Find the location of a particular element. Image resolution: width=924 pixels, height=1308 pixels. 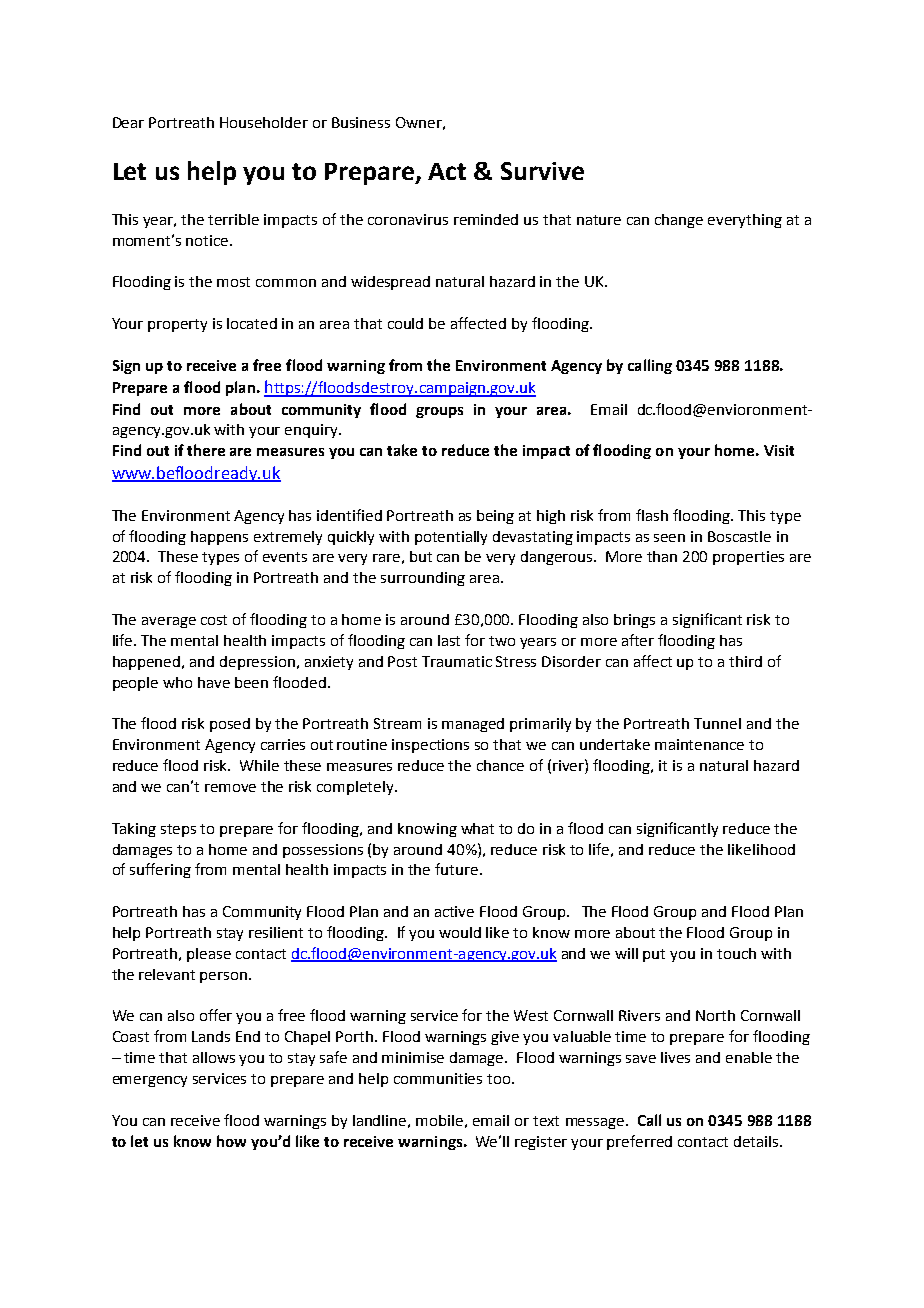

how is located at coordinates (231, 1141).
